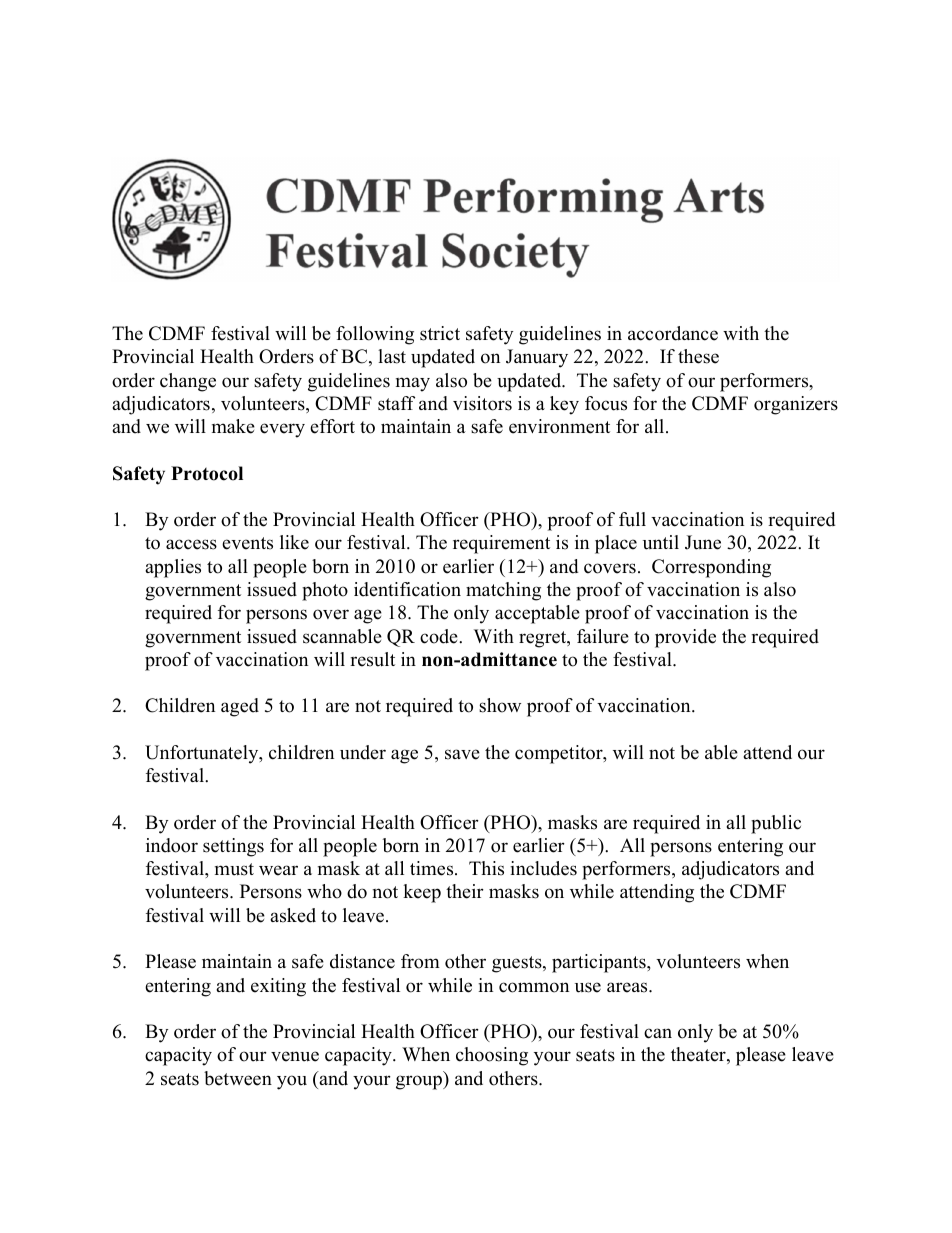 Image resolution: width=952 pixels, height=1233 pixels. Describe the element at coordinates (188, 382) in the screenshot. I see `change` at that location.
